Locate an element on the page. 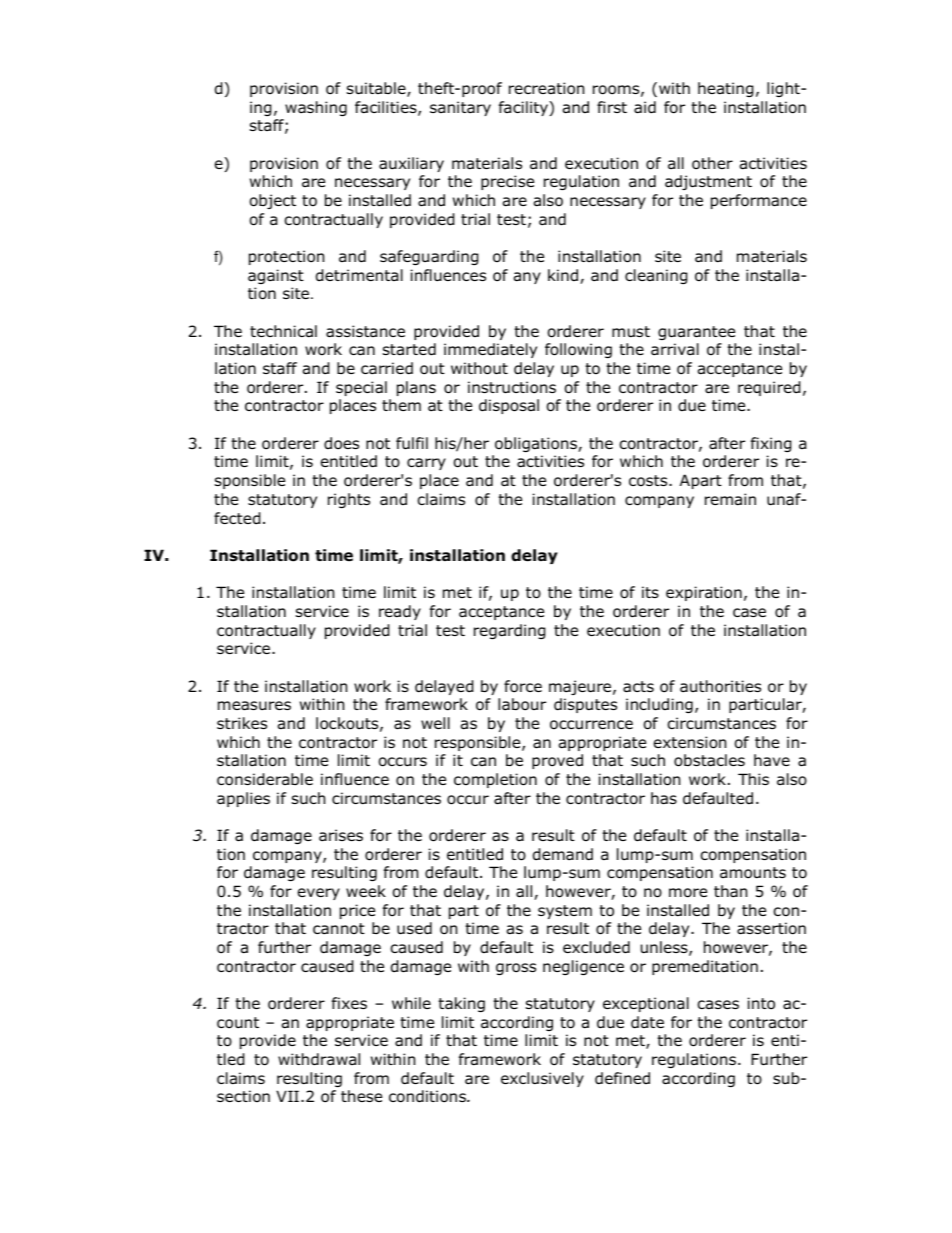 The height and width of the page is (1233, 952). washing is located at coordinates (316, 108).
